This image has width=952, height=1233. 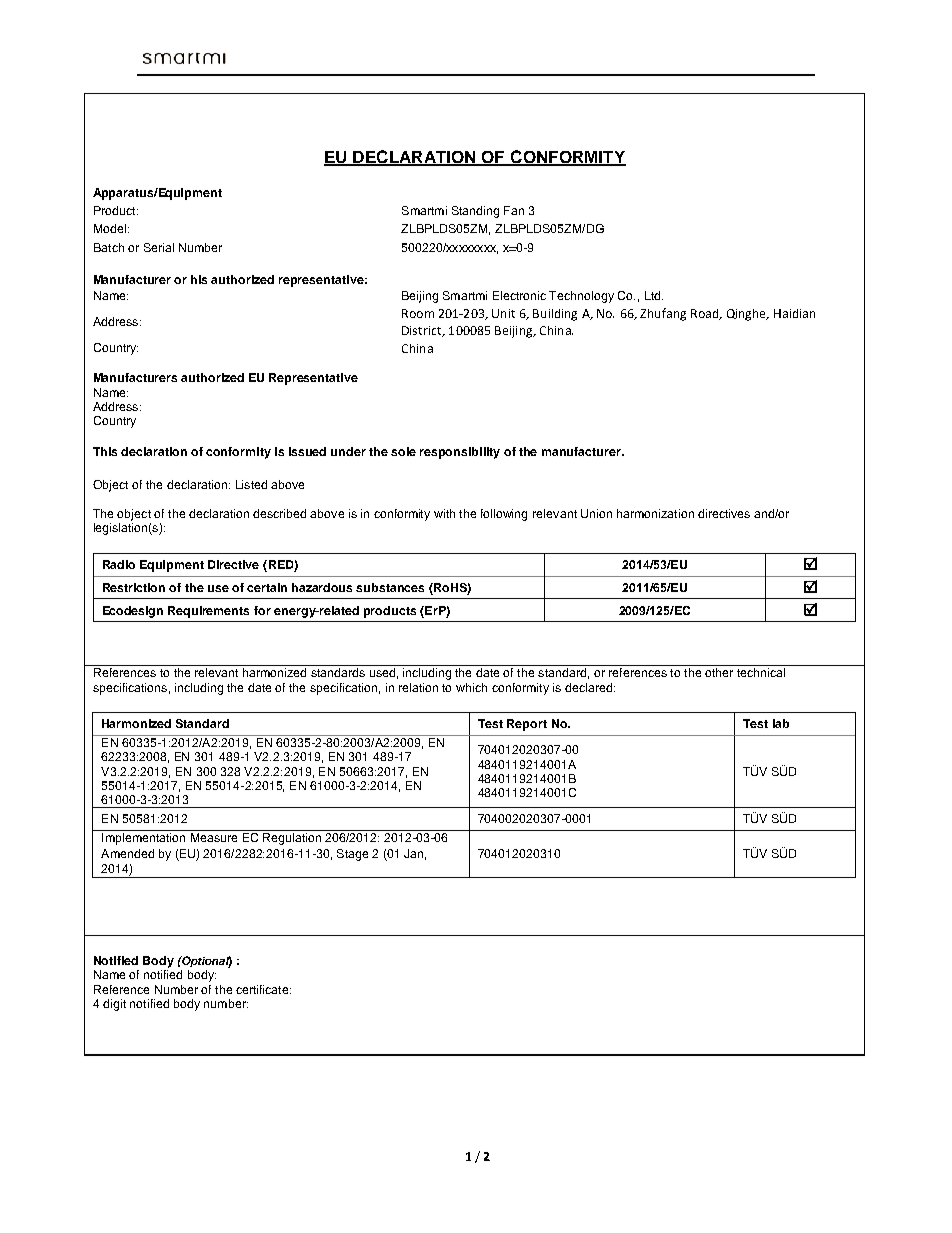 What do you see at coordinates (159, 247) in the image?
I see `Serial` at bounding box center [159, 247].
